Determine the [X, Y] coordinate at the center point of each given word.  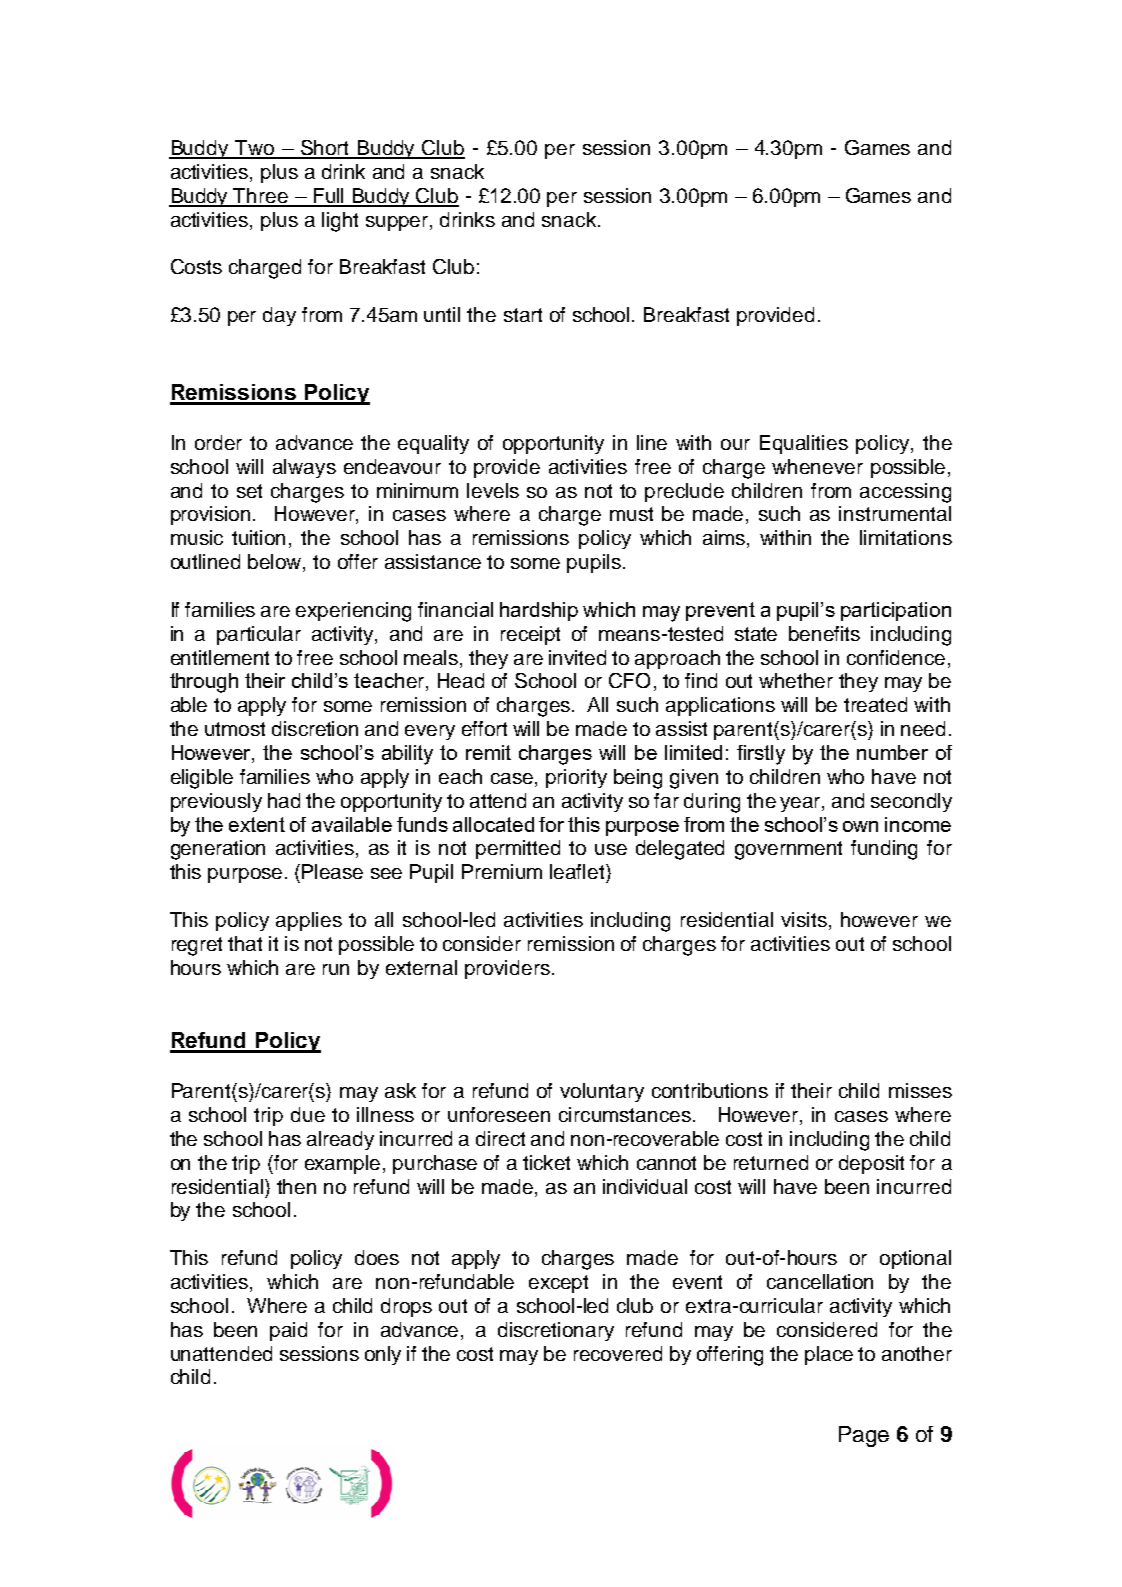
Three [261, 197]
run [336, 969]
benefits [824, 633]
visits [804, 919]
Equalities [804, 444]
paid [288, 1331]
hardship [539, 611]
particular [259, 635]
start [523, 315]
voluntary [602, 1092]
